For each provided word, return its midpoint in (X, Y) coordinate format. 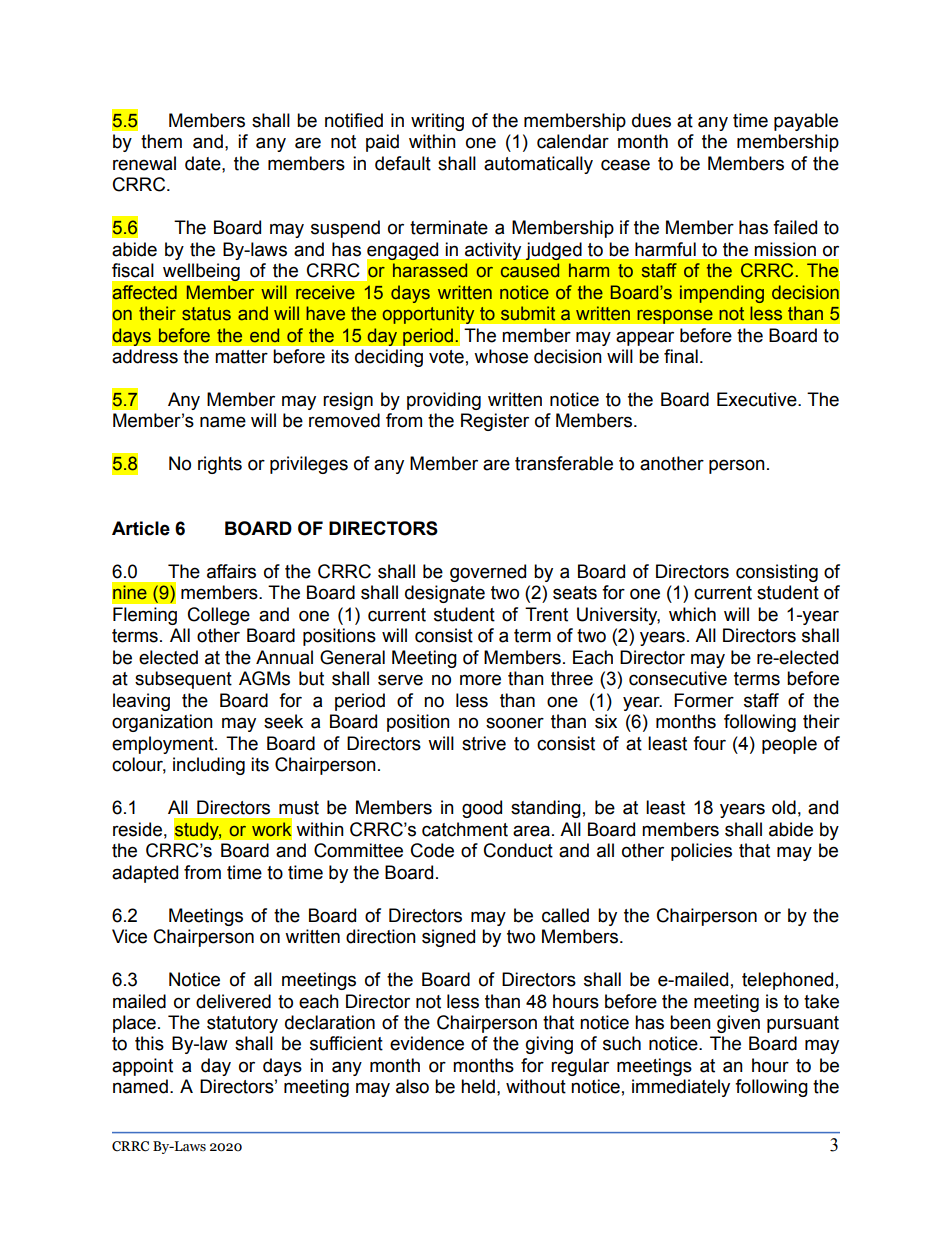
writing (437, 122)
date (204, 163)
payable (806, 122)
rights (220, 465)
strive (484, 743)
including (209, 766)
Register (495, 422)
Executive (758, 399)
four (709, 743)
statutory (242, 1024)
